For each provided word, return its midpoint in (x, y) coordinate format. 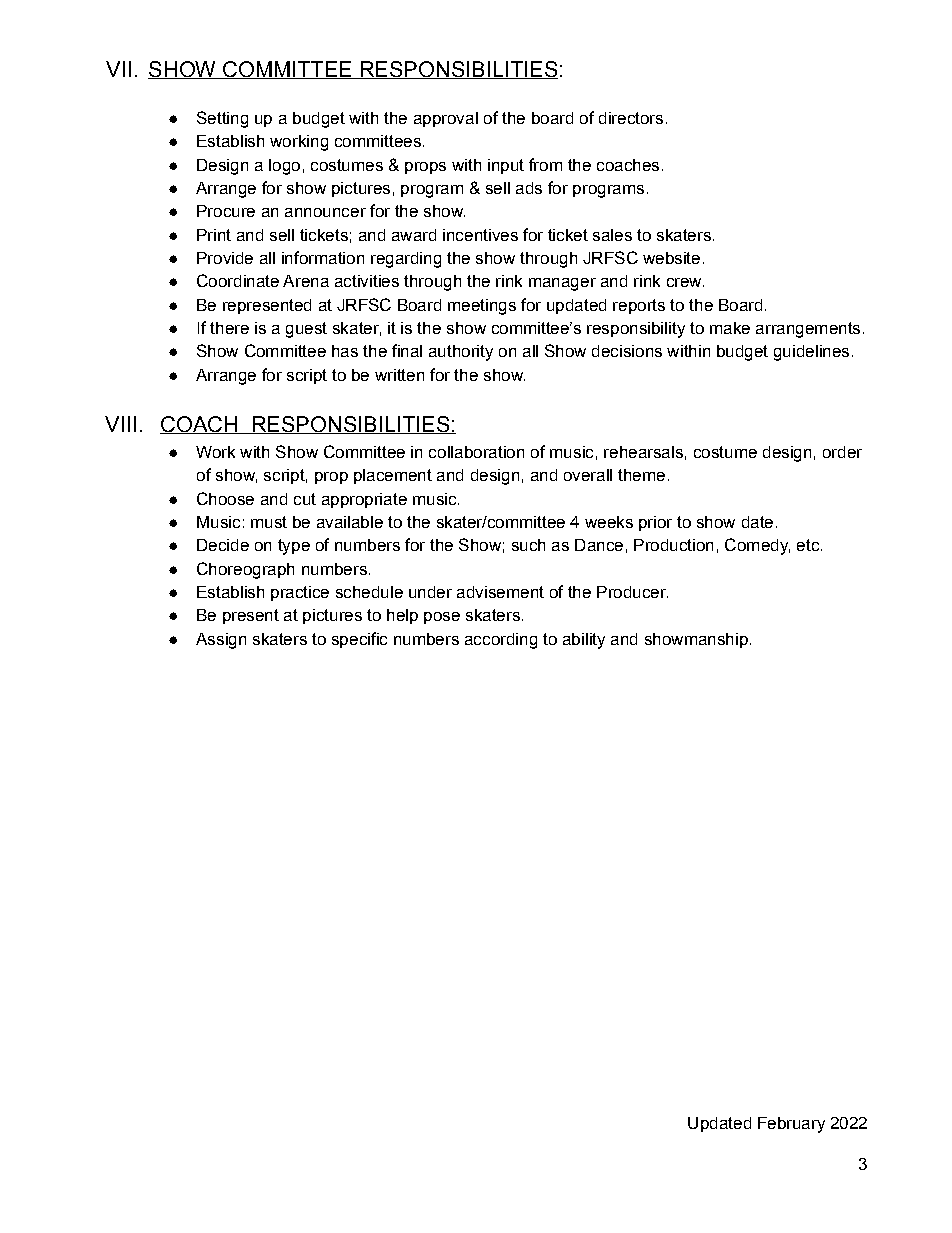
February (791, 1125)
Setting (222, 119)
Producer (632, 592)
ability (584, 641)
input (506, 166)
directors (631, 118)
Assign (221, 641)
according (501, 641)
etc (808, 545)
